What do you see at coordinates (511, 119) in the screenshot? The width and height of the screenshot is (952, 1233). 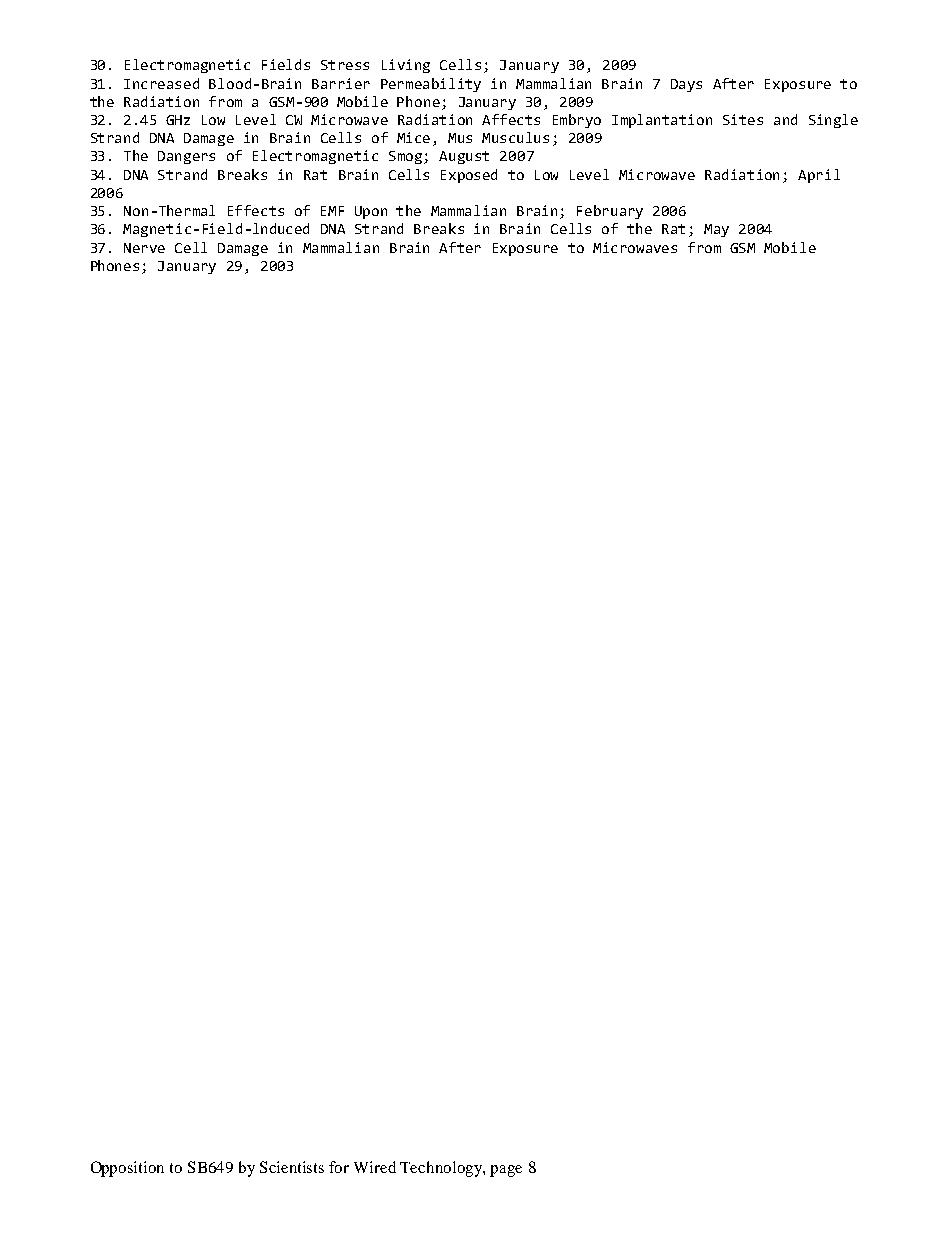 I see `Affects` at bounding box center [511, 119].
